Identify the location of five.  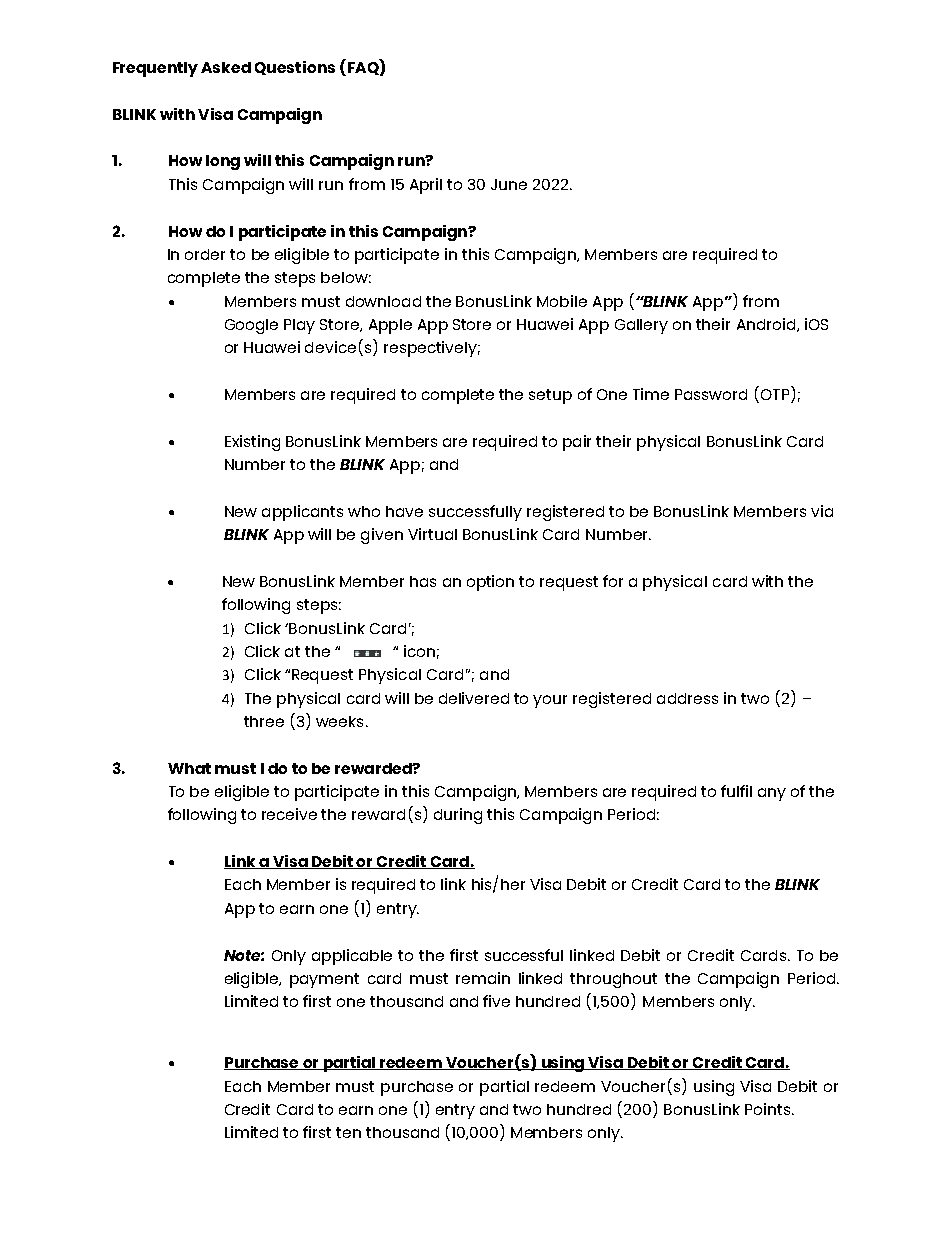
(496, 1001).
